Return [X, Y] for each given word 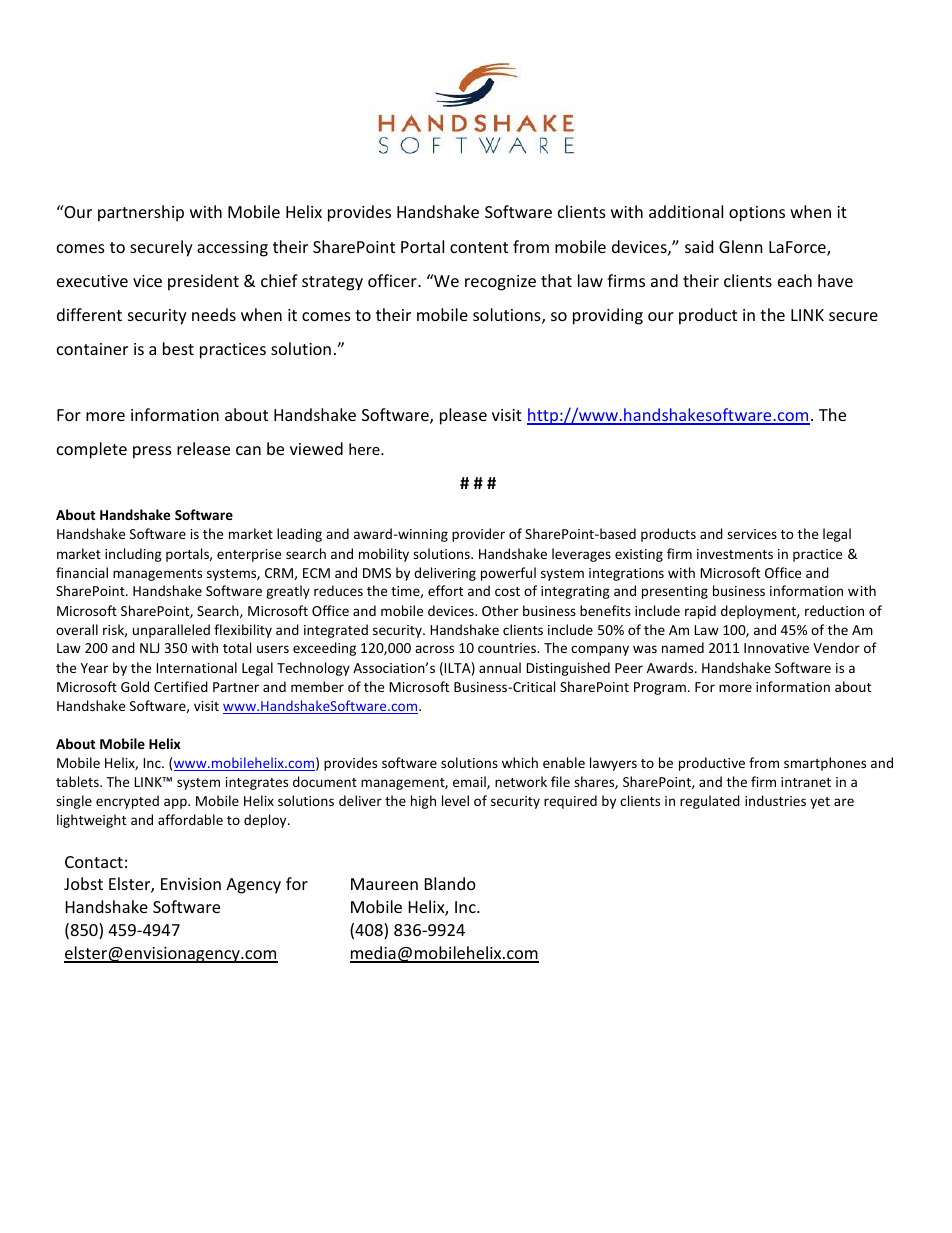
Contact [94, 862]
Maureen [384, 884]
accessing [232, 249]
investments [735, 554]
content [479, 247]
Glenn [741, 246]
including [133, 555]
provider [478, 535]
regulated [710, 802]
